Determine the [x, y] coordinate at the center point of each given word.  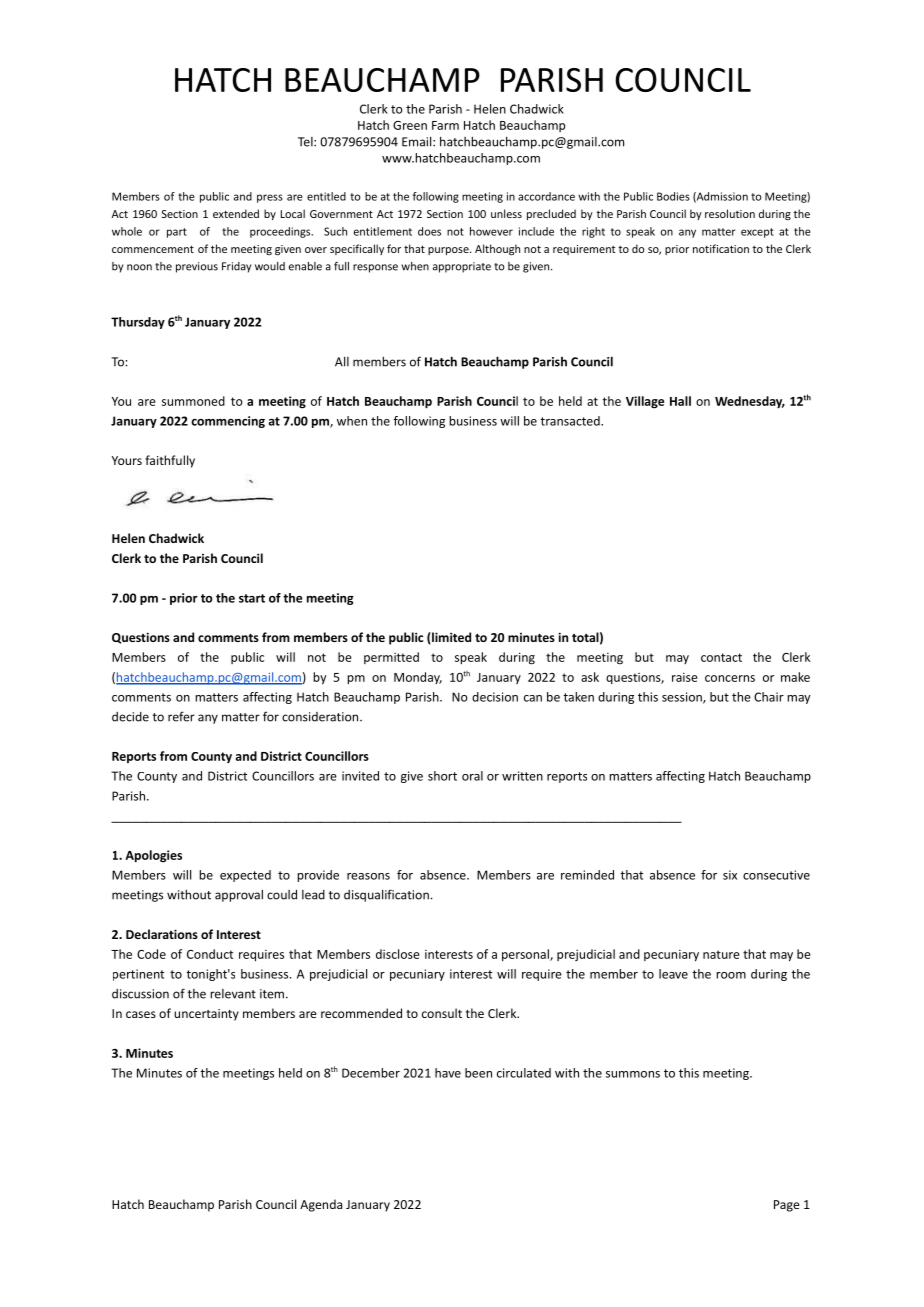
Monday [418, 678]
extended [236, 213]
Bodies [673, 196]
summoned [193, 401]
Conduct [210, 954]
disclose [398, 954]
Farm [445, 125]
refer [181, 716]
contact [721, 657]
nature [721, 954]
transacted [571, 421]
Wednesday [750, 402]
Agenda [321, 1205]
